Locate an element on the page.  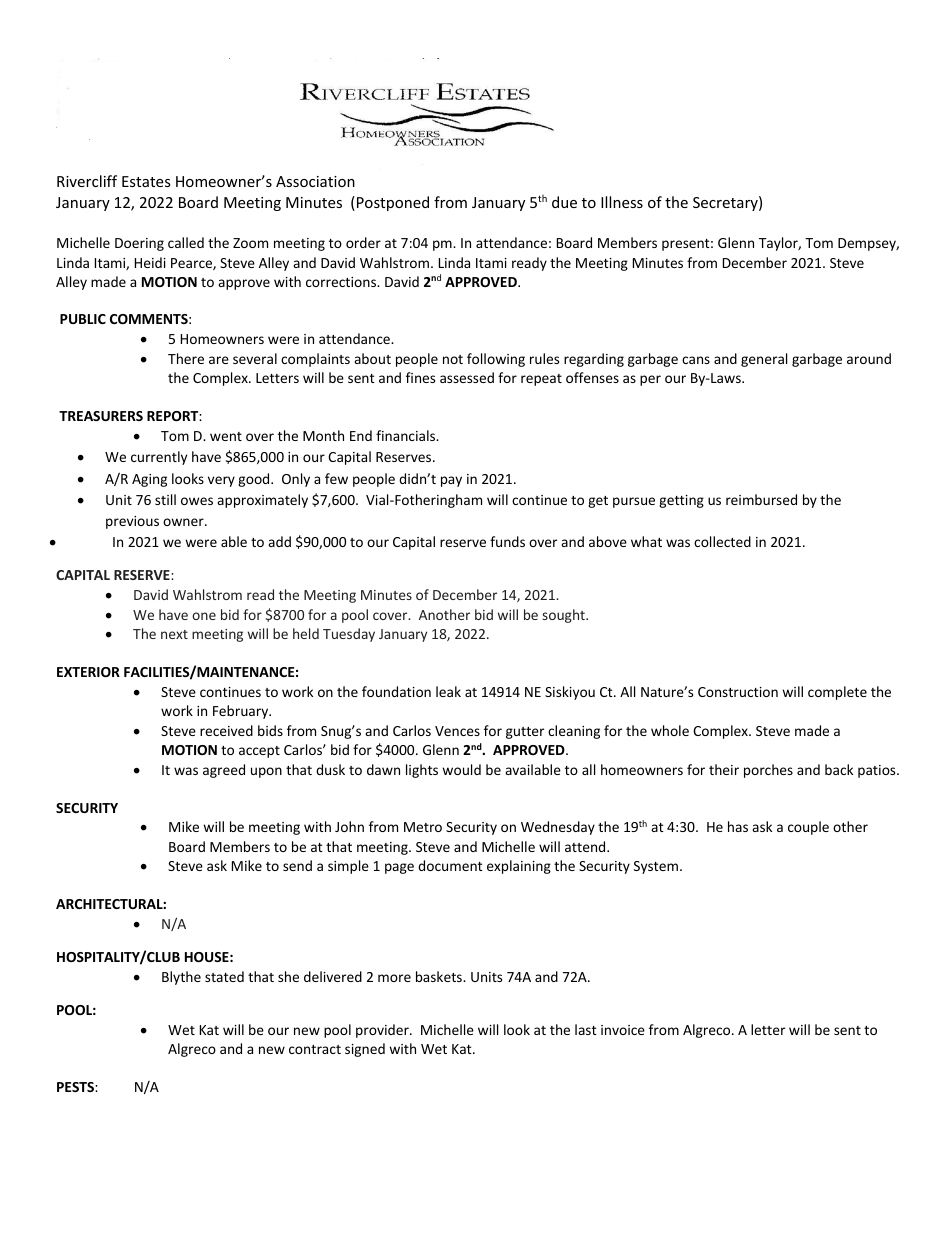
agreed is located at coordinates (224, 771).
